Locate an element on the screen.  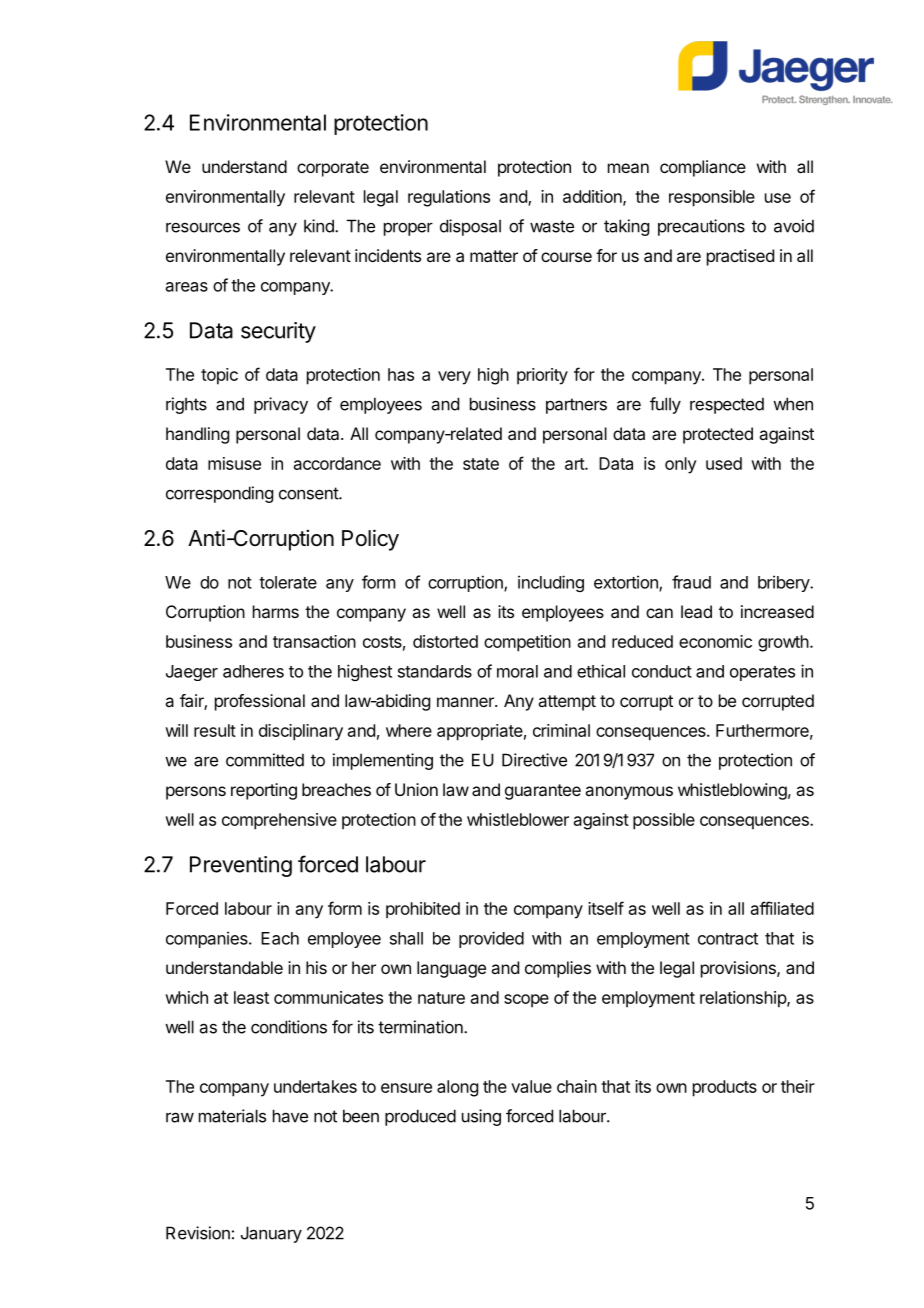
professional is located at coordinates (260, 702).
